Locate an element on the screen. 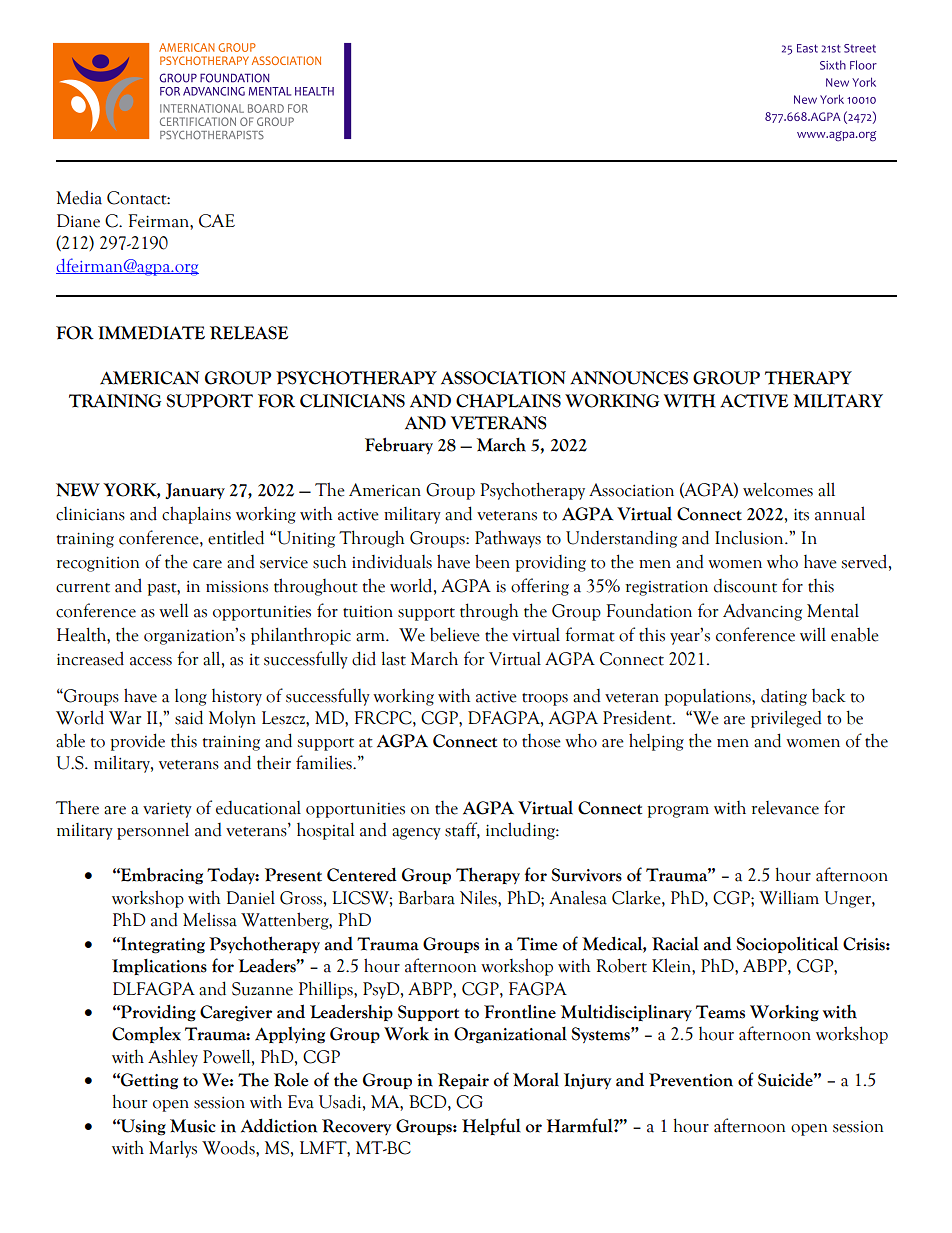 Image resolution: width=952 pixels, height=1233 pixels. welcomes is located at coordinates (778, 489).
